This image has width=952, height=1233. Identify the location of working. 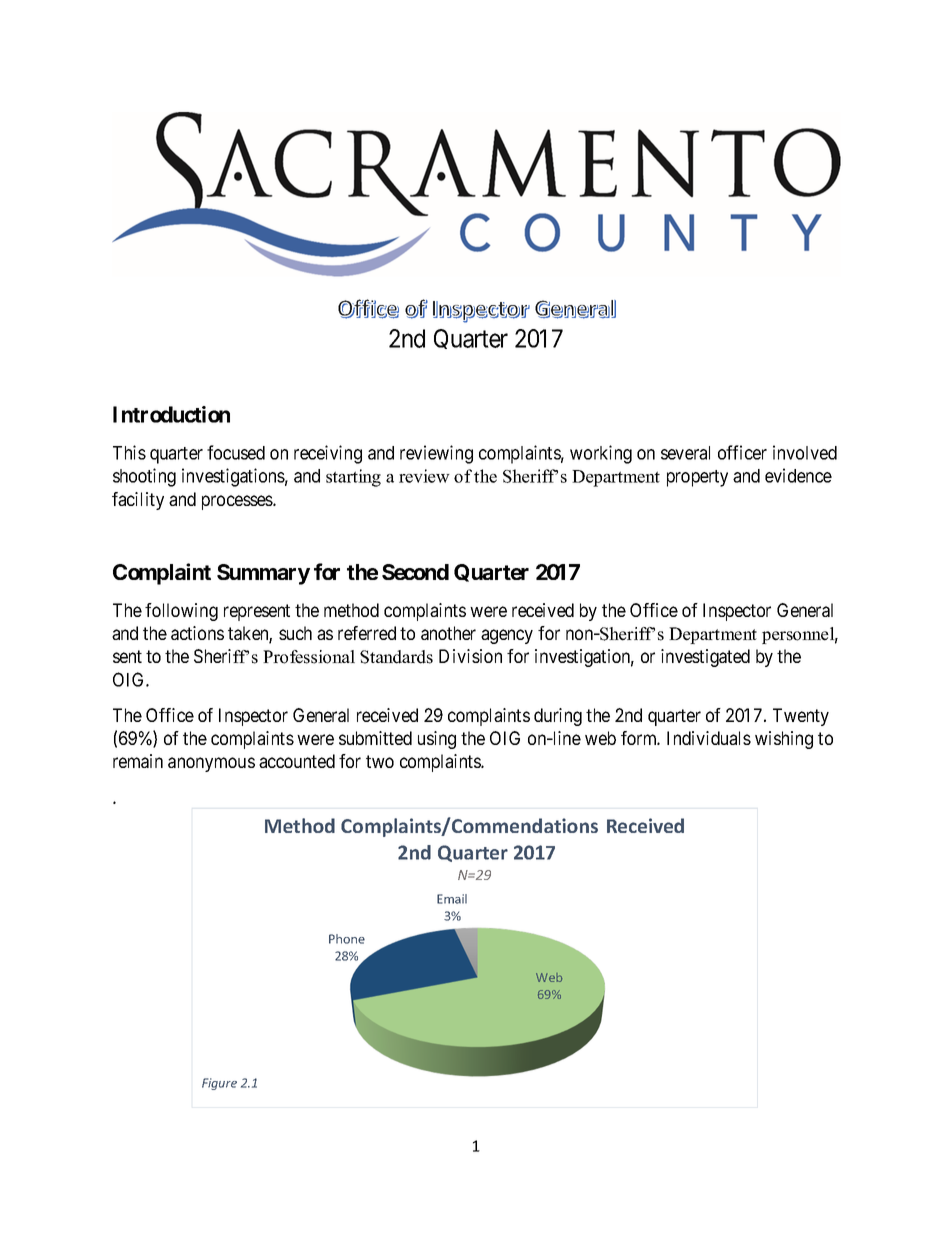
(601, 454).
